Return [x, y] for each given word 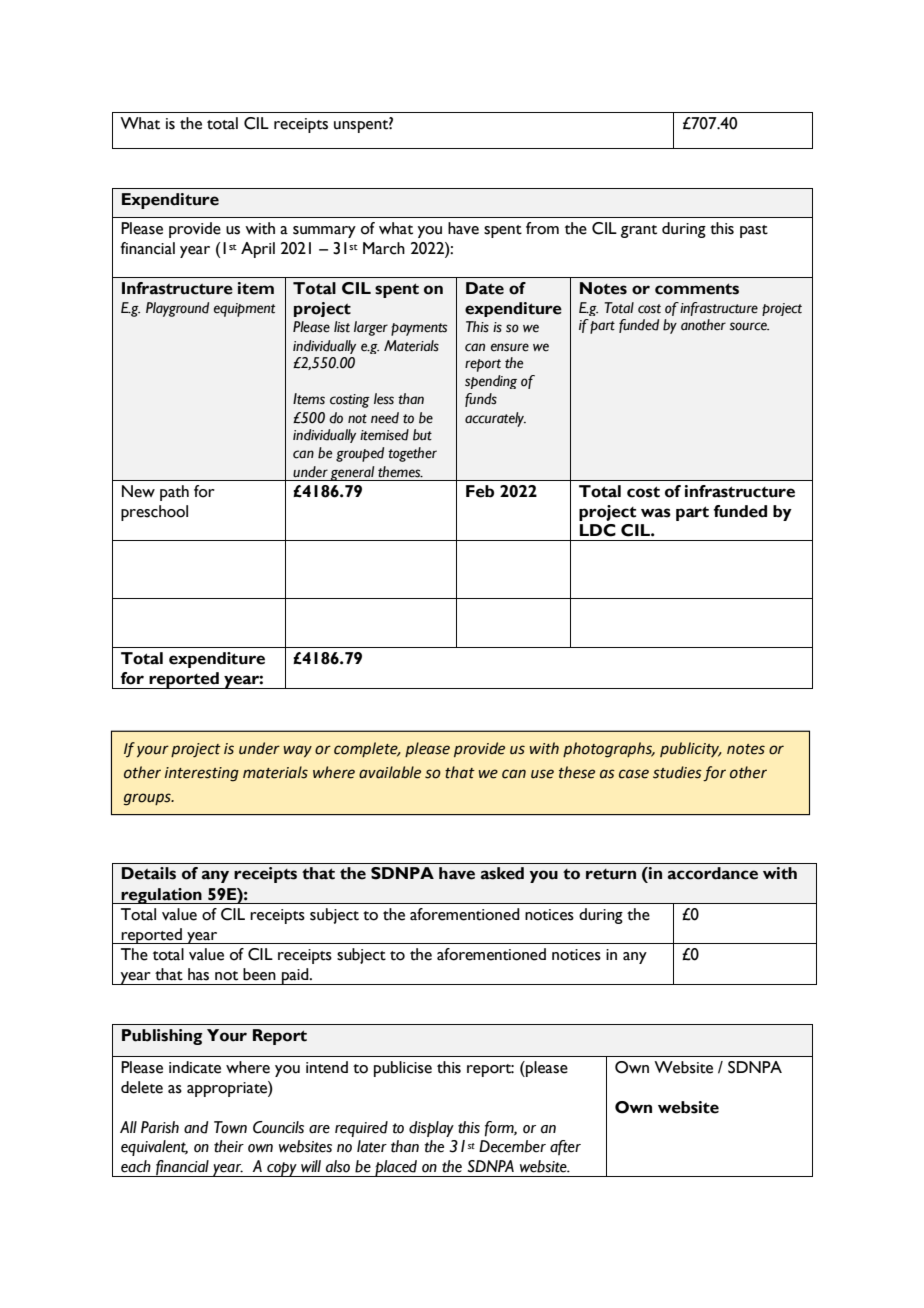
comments [697, 289]
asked [502, 873]
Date [485, 288]
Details [149, 873]
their [229, 1146]
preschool [154, 513]
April [258, 250]
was [656, 513]
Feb [480, 491]
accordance [713, 873]
